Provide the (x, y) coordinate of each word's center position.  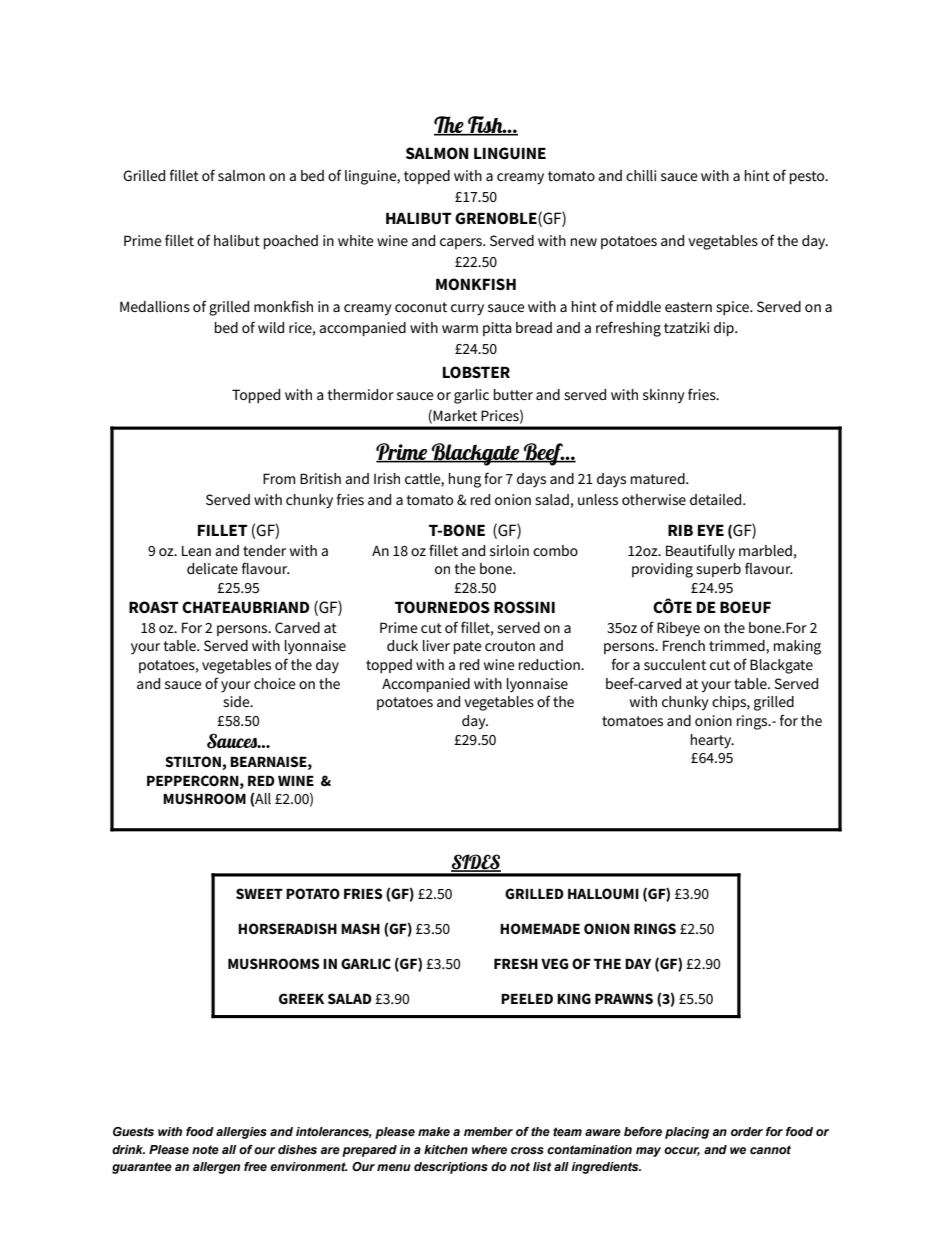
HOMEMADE (540, 928)
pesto (808, 177)
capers (462, 243)
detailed (717, 499)
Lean (196, 550)
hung (465, 480)
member (488, 1131)
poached (291, 242)
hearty (712, 741)
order (747, 1131)
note (205, 1149)
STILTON (193, 761)
